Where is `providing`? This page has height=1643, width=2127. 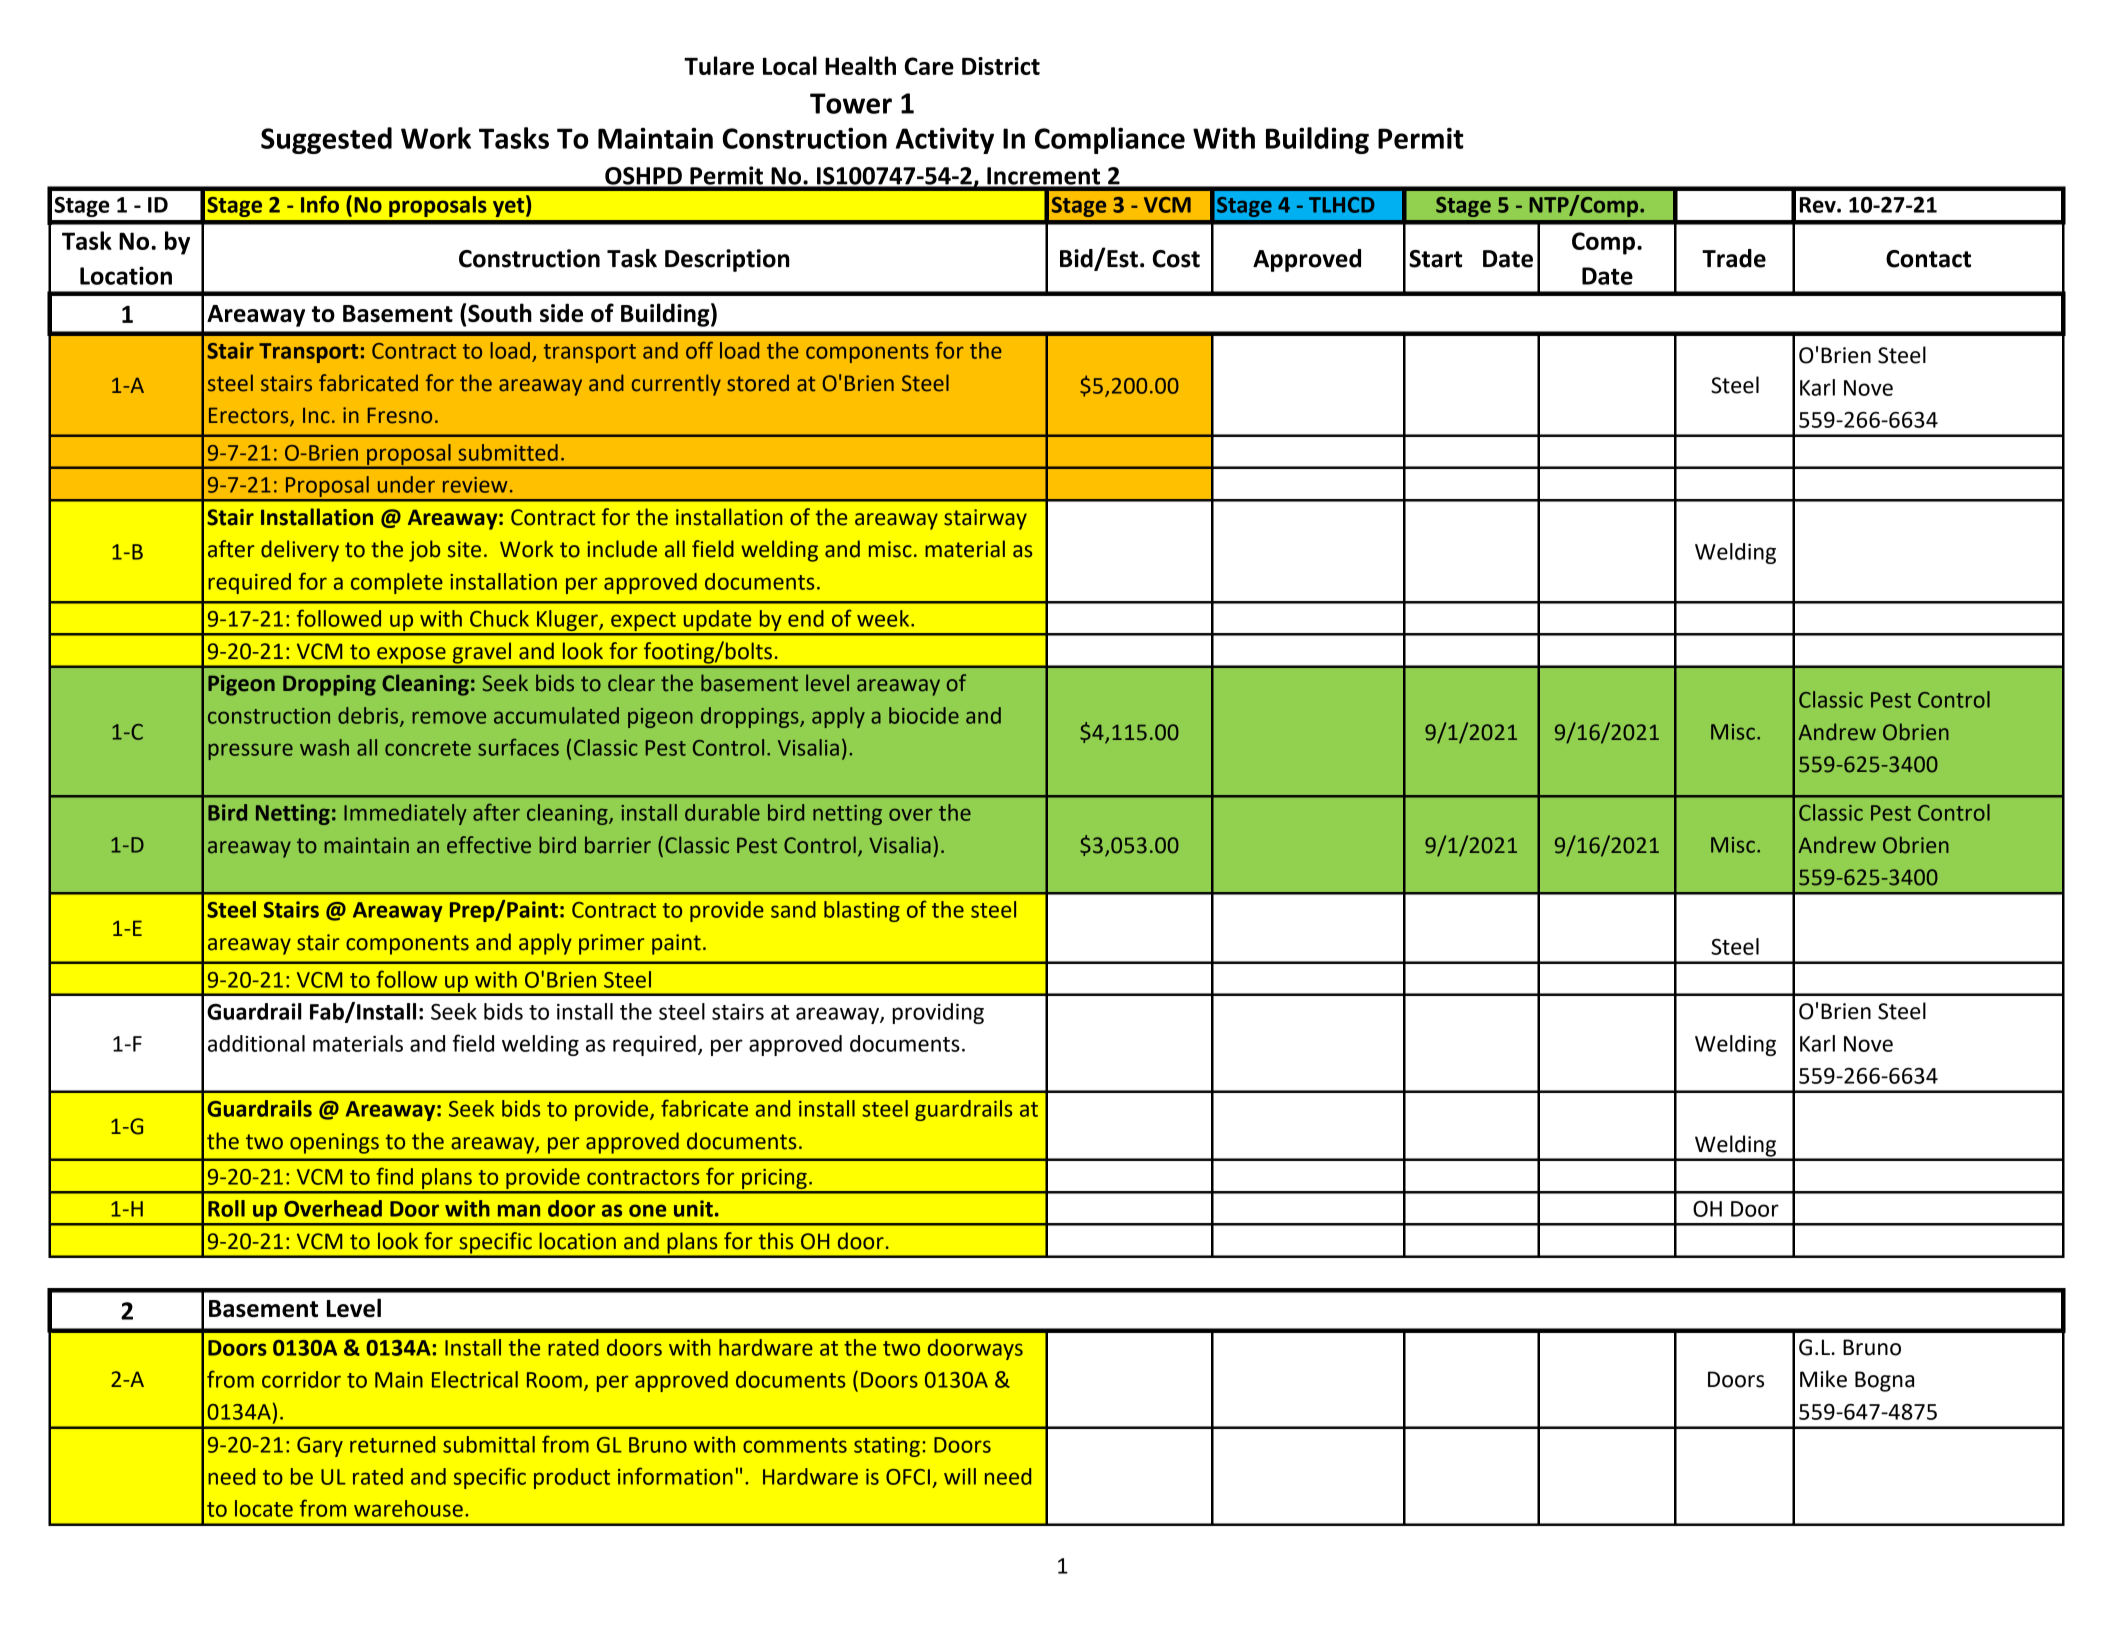 providing is located at coordinates (938, 1013).
